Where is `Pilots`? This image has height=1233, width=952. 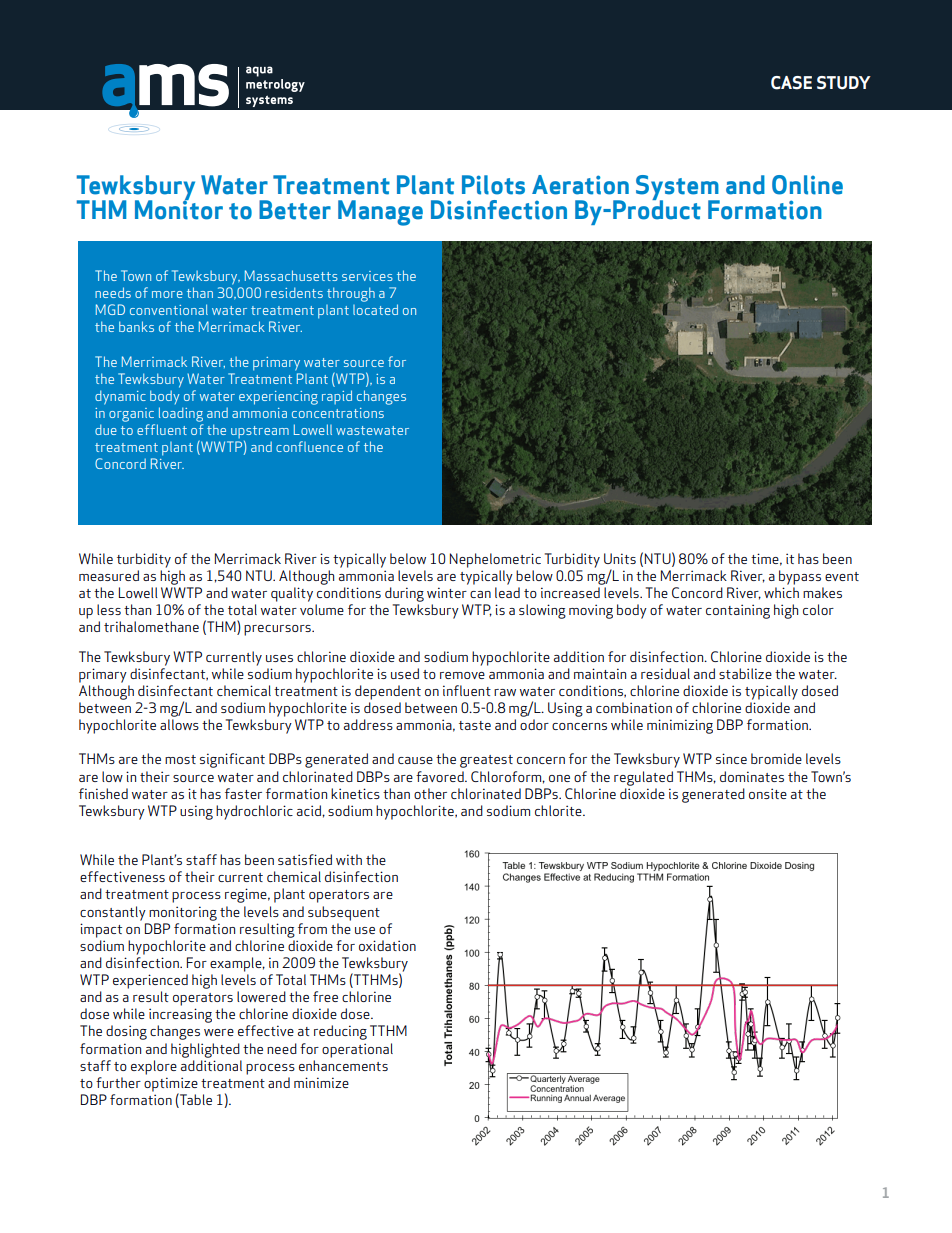 Pilots is located at coordinates (493, 185).
